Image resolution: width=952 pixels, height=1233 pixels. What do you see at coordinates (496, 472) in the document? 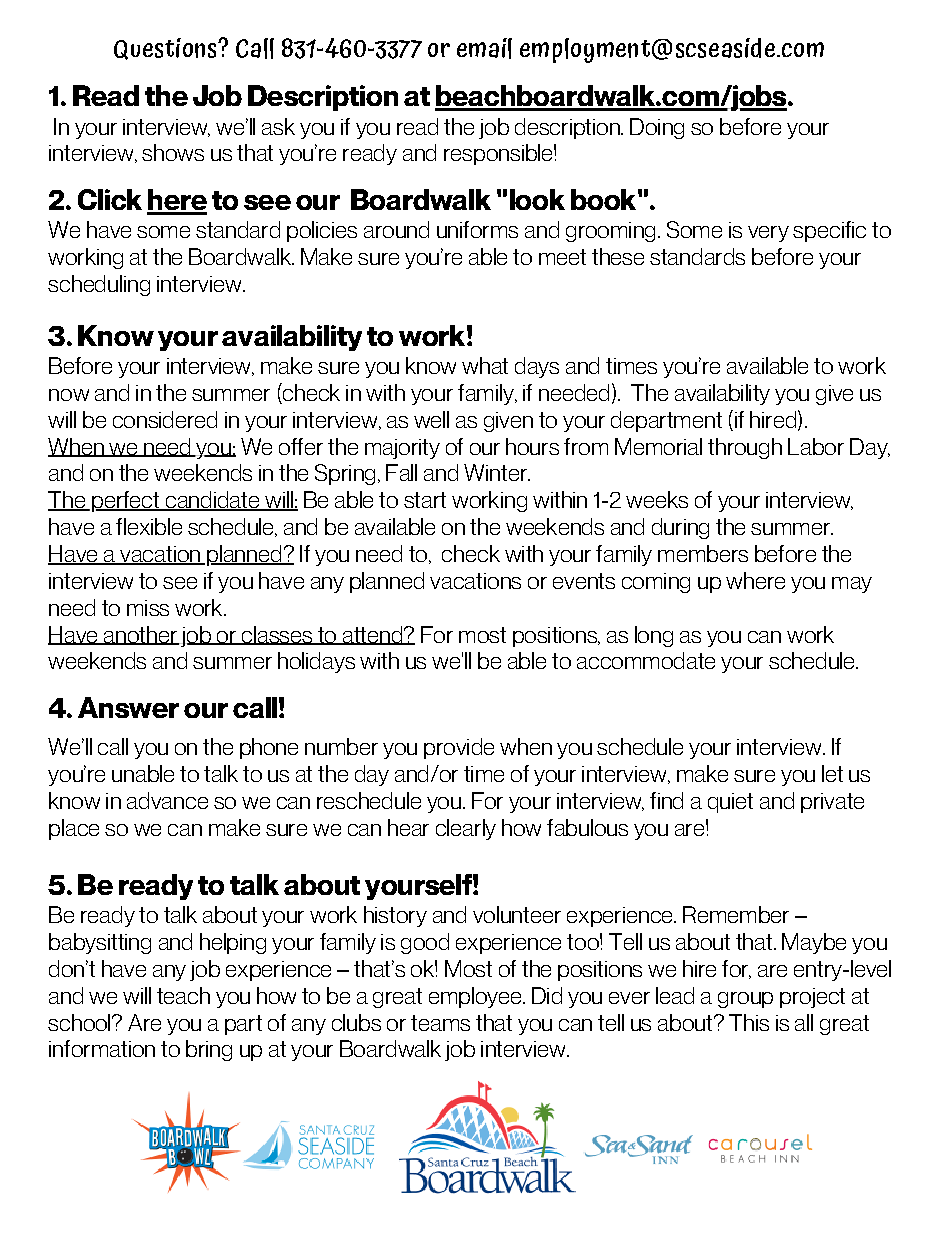
I see `Winter` at bounding box center [496, 472].
